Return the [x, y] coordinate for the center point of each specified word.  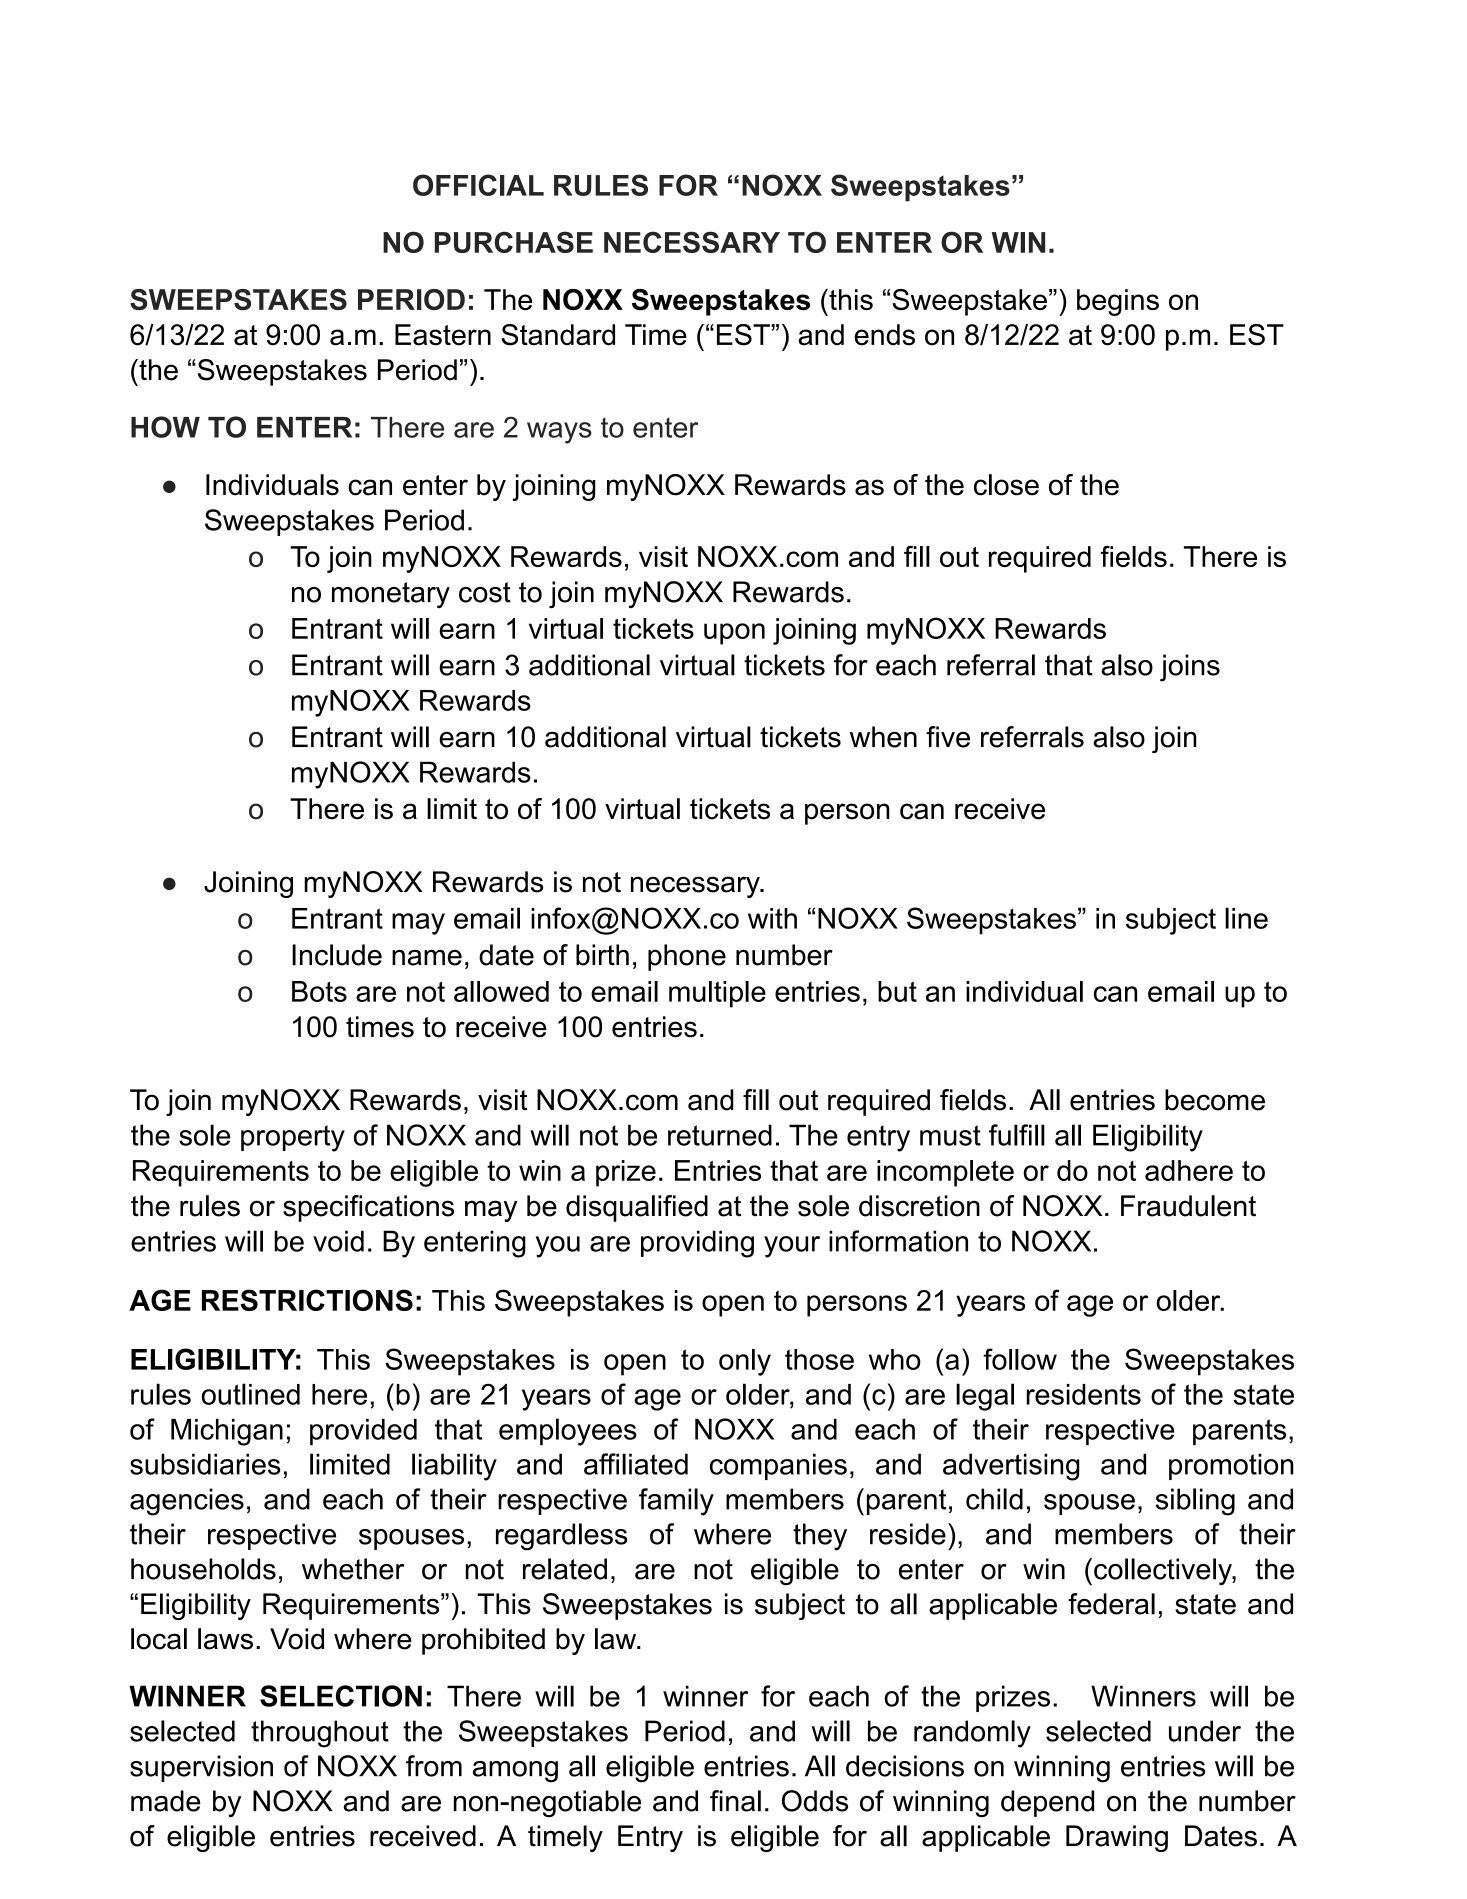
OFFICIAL [478, 185]
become [1215, 1100]
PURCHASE [514, 242]
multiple [717, 994]
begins [1118, 302]
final [735, 1801]
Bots [319, 991]
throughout [320, 1734]
